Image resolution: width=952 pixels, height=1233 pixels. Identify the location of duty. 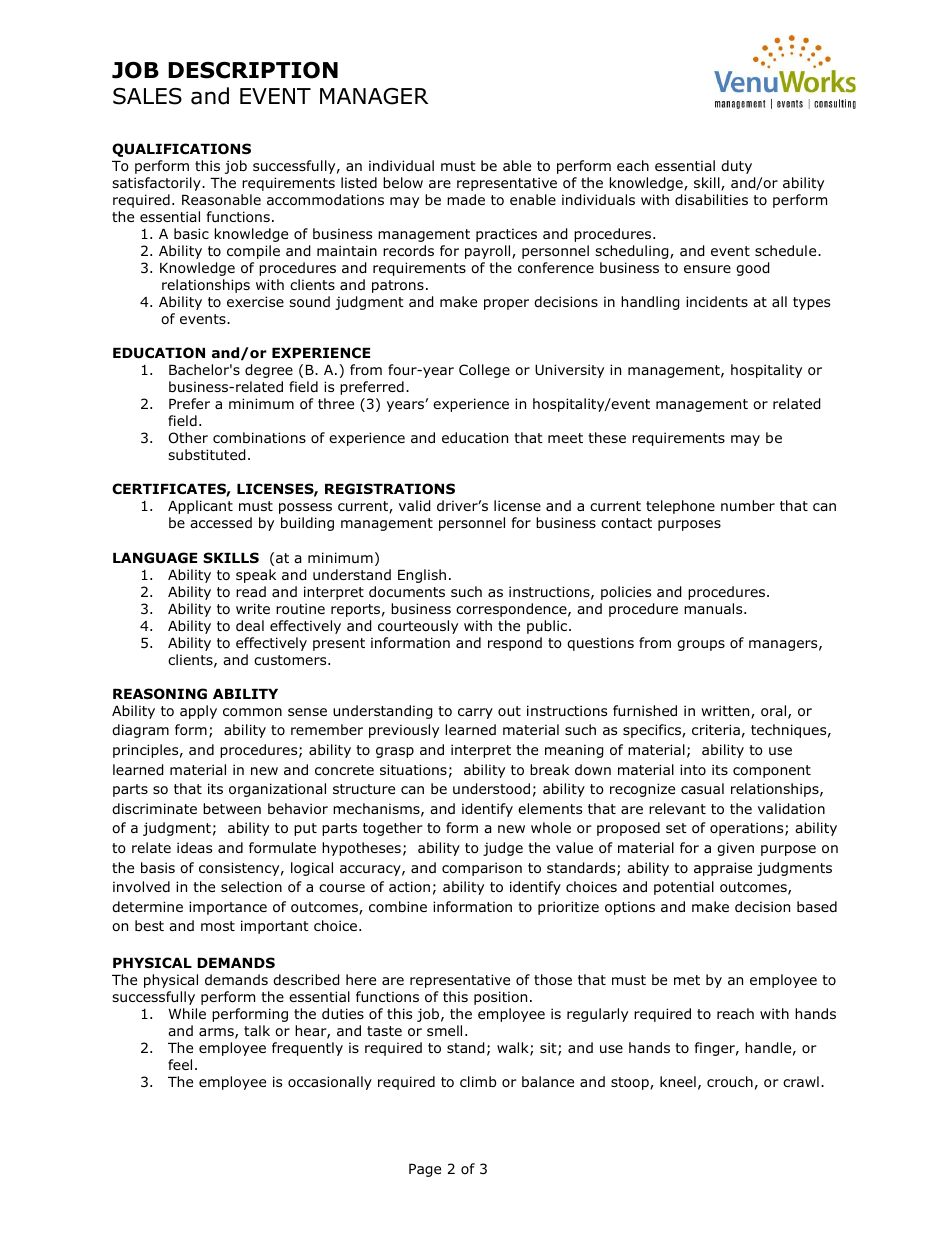
(736, 167).
